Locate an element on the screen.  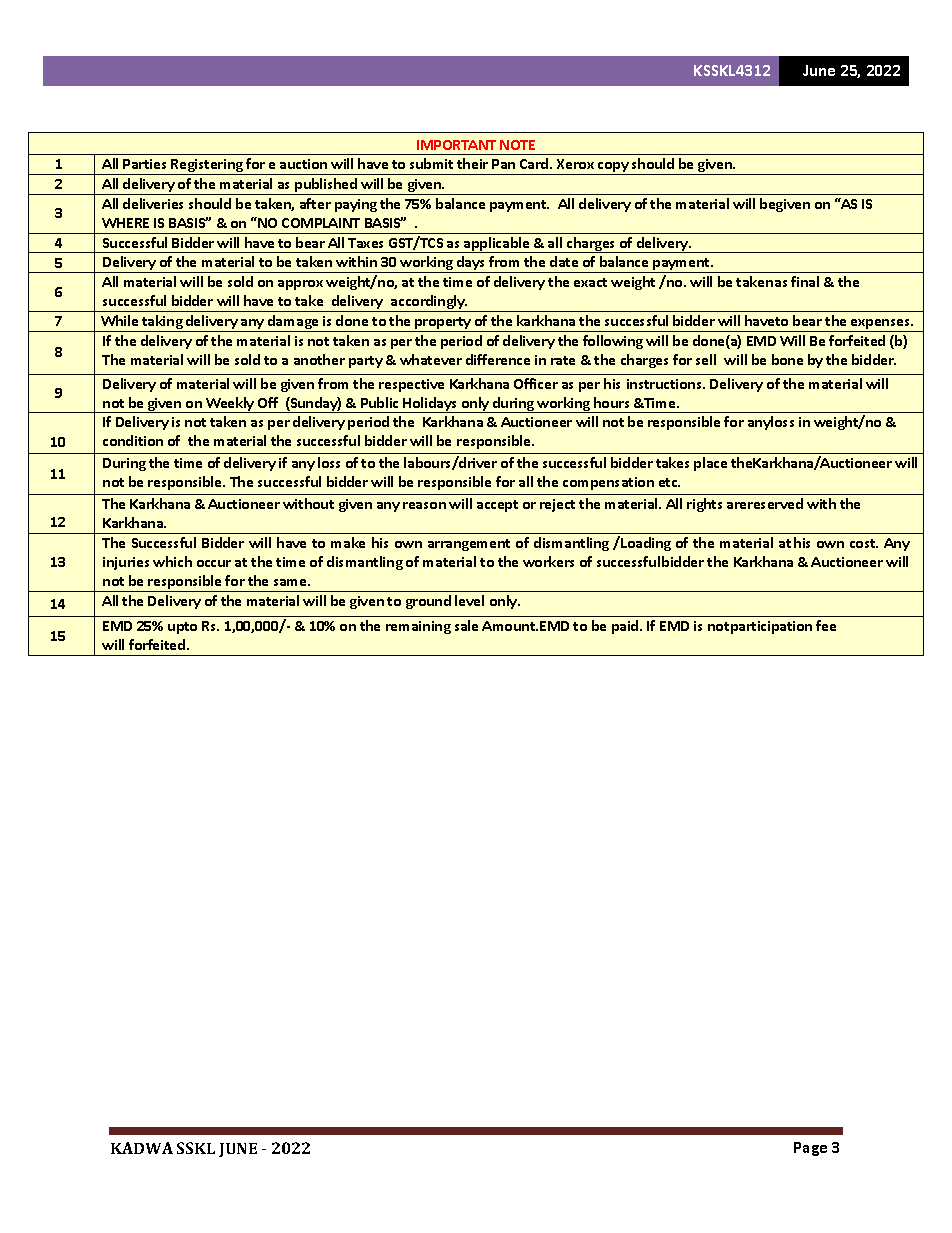
paid is located at coordinates (626, 627).
